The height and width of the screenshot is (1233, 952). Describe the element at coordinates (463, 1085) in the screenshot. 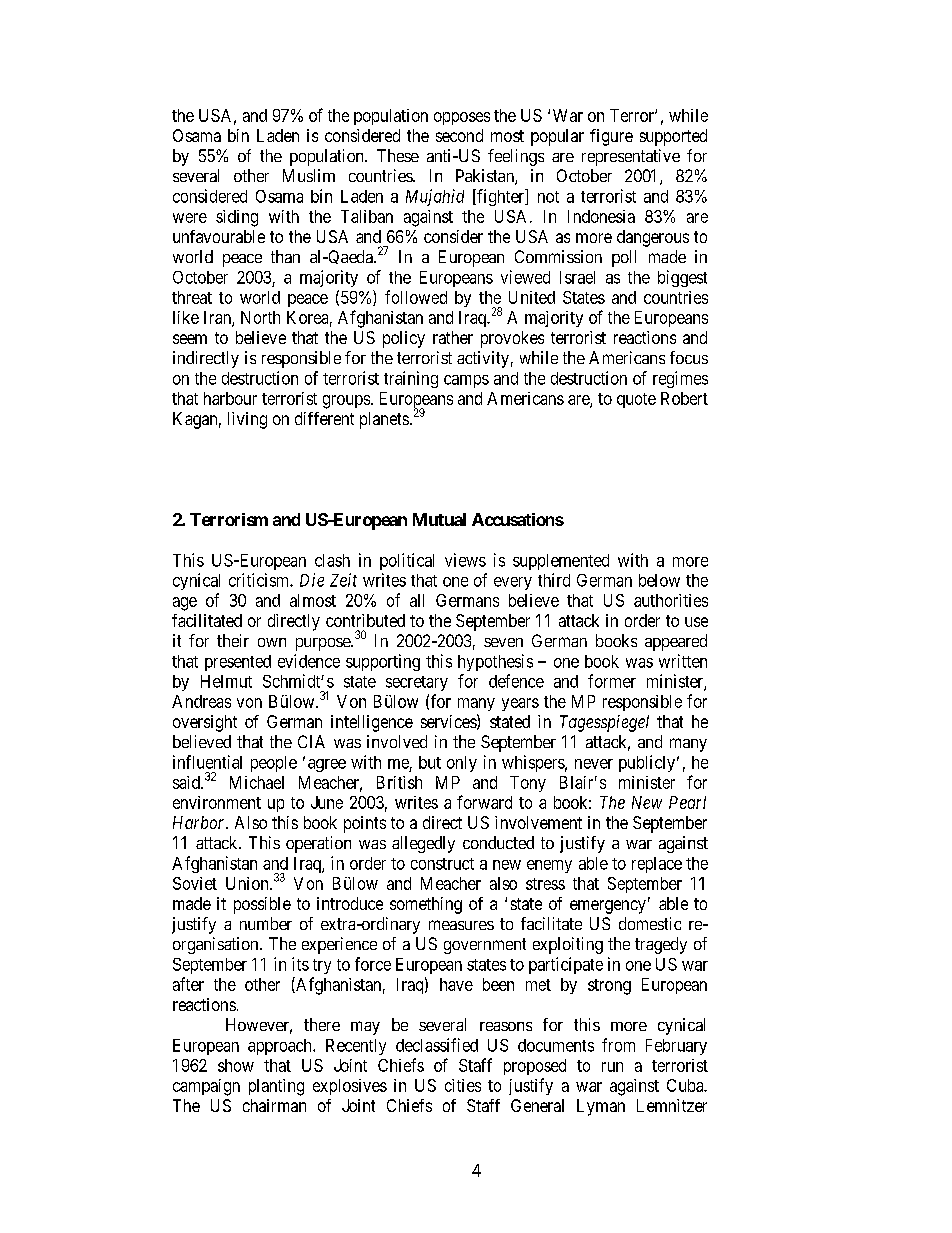

I see `cities` at that location.
